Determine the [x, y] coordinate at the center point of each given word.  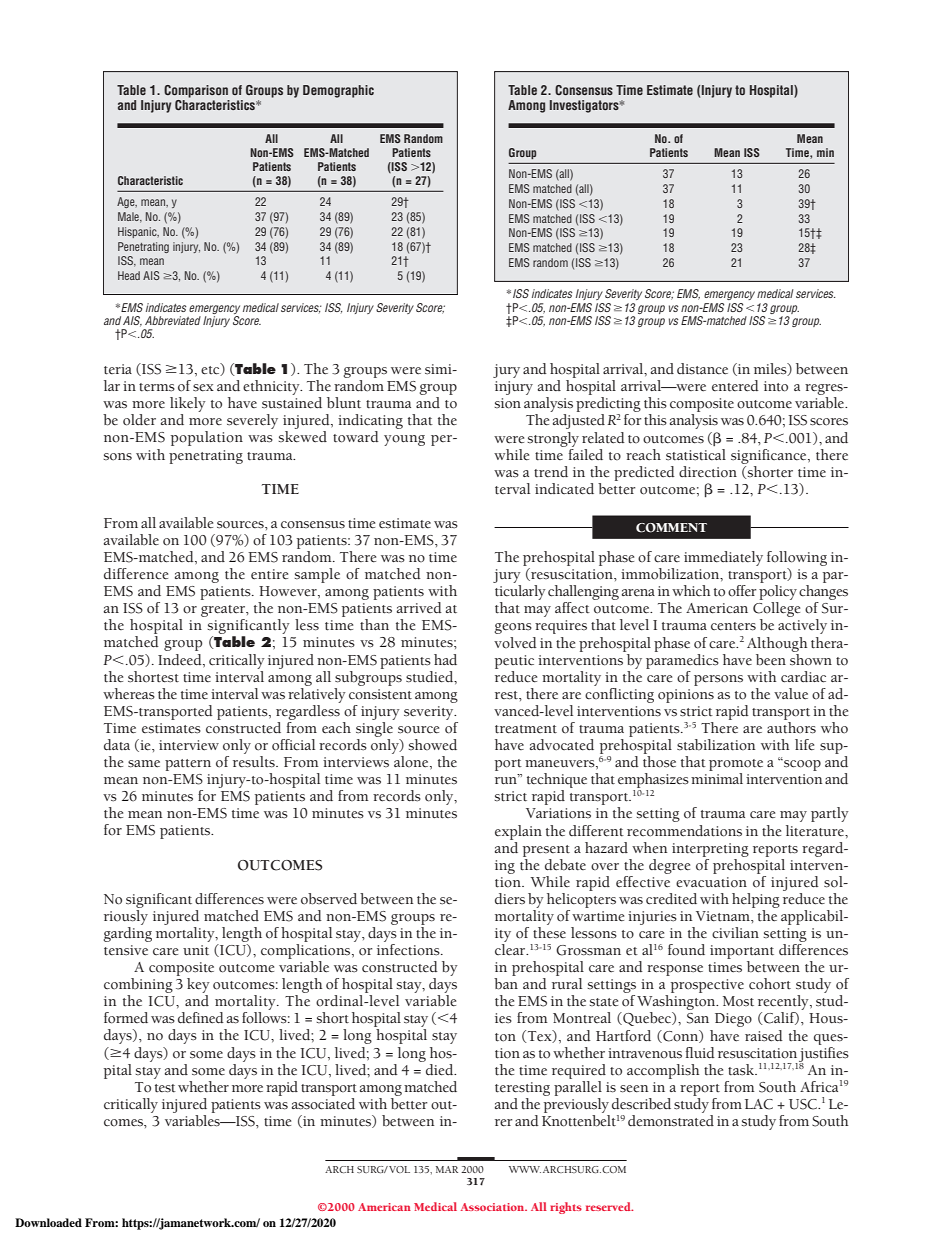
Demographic [338, 91]
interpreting [710, 850]
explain [518, 832]
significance [770, 456]
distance [702, 369]
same [144, 764]
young [404, 440]
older [139, 420]
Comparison [196, 91]
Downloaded [48, 1222]
